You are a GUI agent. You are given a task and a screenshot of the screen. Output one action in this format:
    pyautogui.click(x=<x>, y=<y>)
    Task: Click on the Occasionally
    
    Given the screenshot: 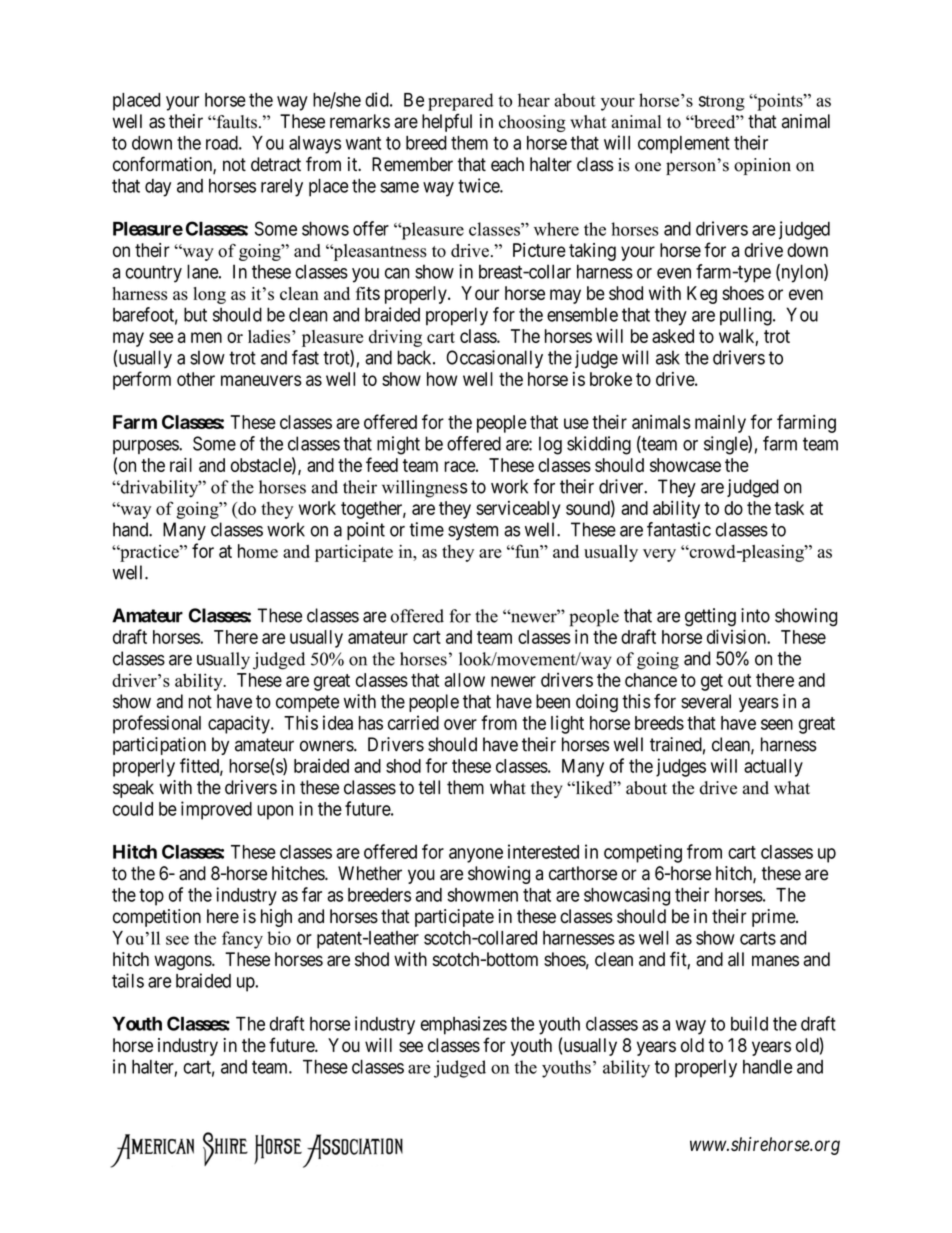 What is the action you would take?
    pyautogui.click(x=494, y=359)
